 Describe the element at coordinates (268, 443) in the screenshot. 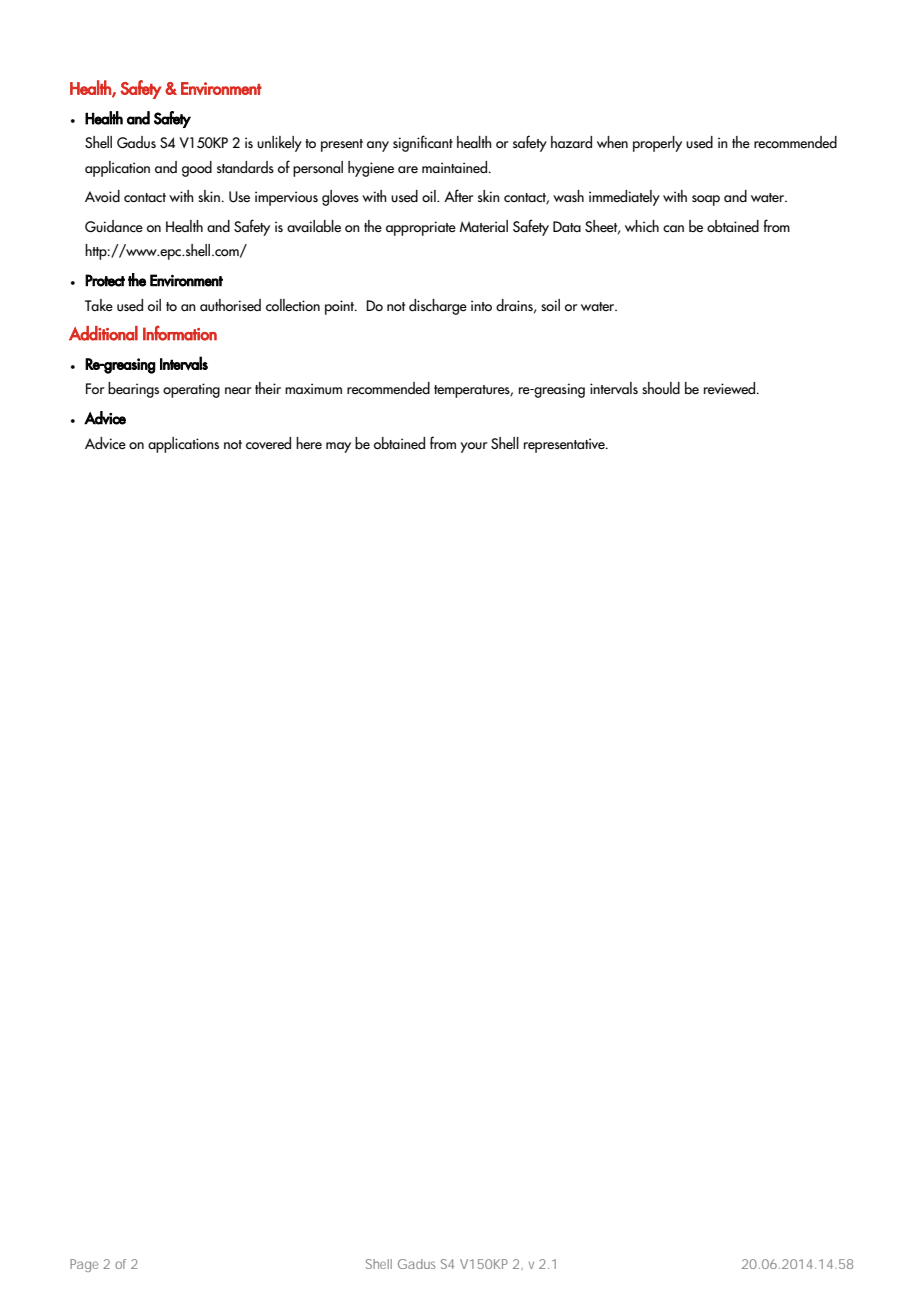

I see `covered` at that location.
